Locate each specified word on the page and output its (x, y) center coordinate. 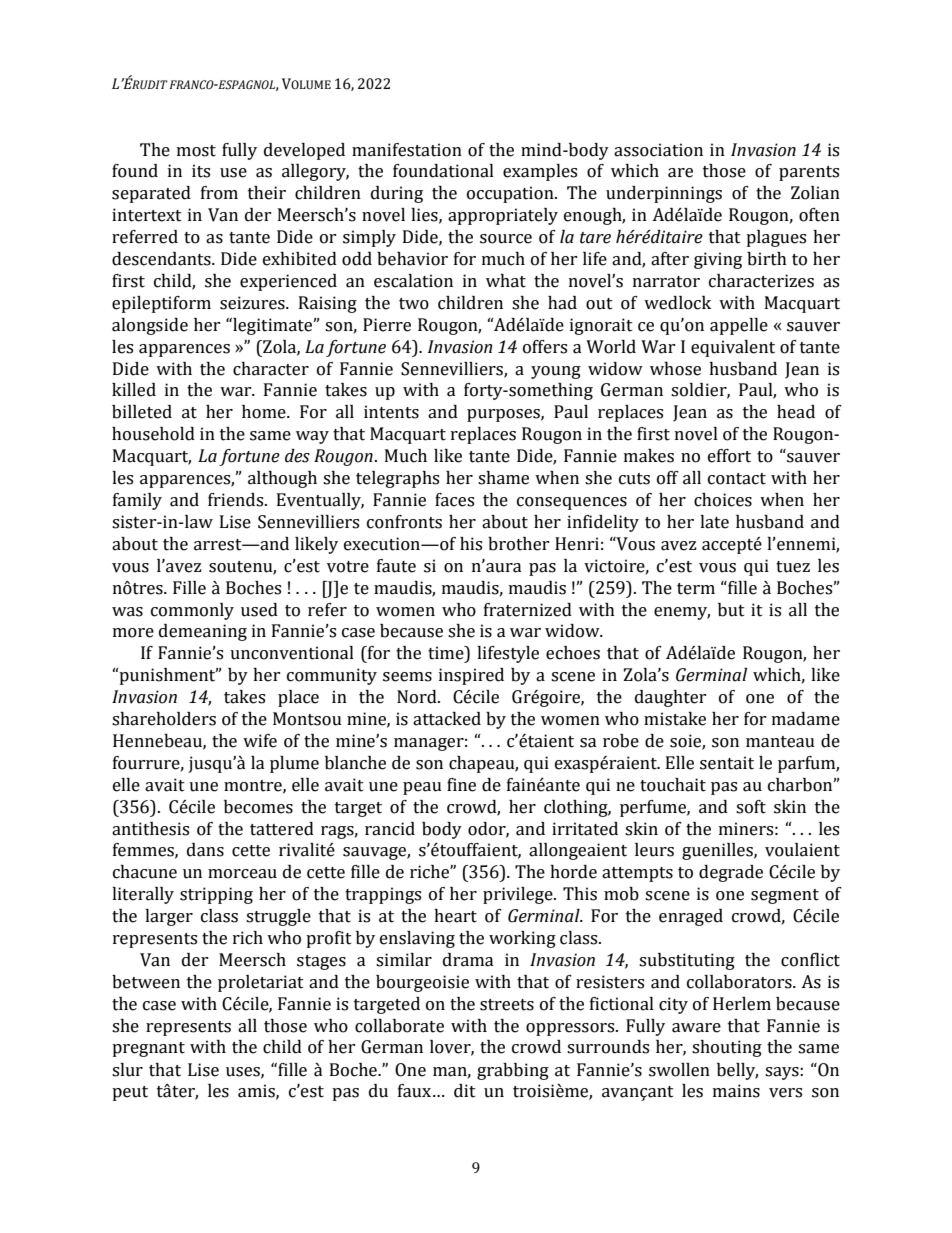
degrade (731, 873)
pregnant (148, 1049)
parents (809, 173)
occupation (511, 194)
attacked (447, 719)
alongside (150, 326)
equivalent (733, 348)
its (201, 171)
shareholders (164, 719)
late (714, 522)
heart (455, 916)
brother (518, 544)
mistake (675, 719)
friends (237, 500)
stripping (216, 895)
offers (545, 347)
